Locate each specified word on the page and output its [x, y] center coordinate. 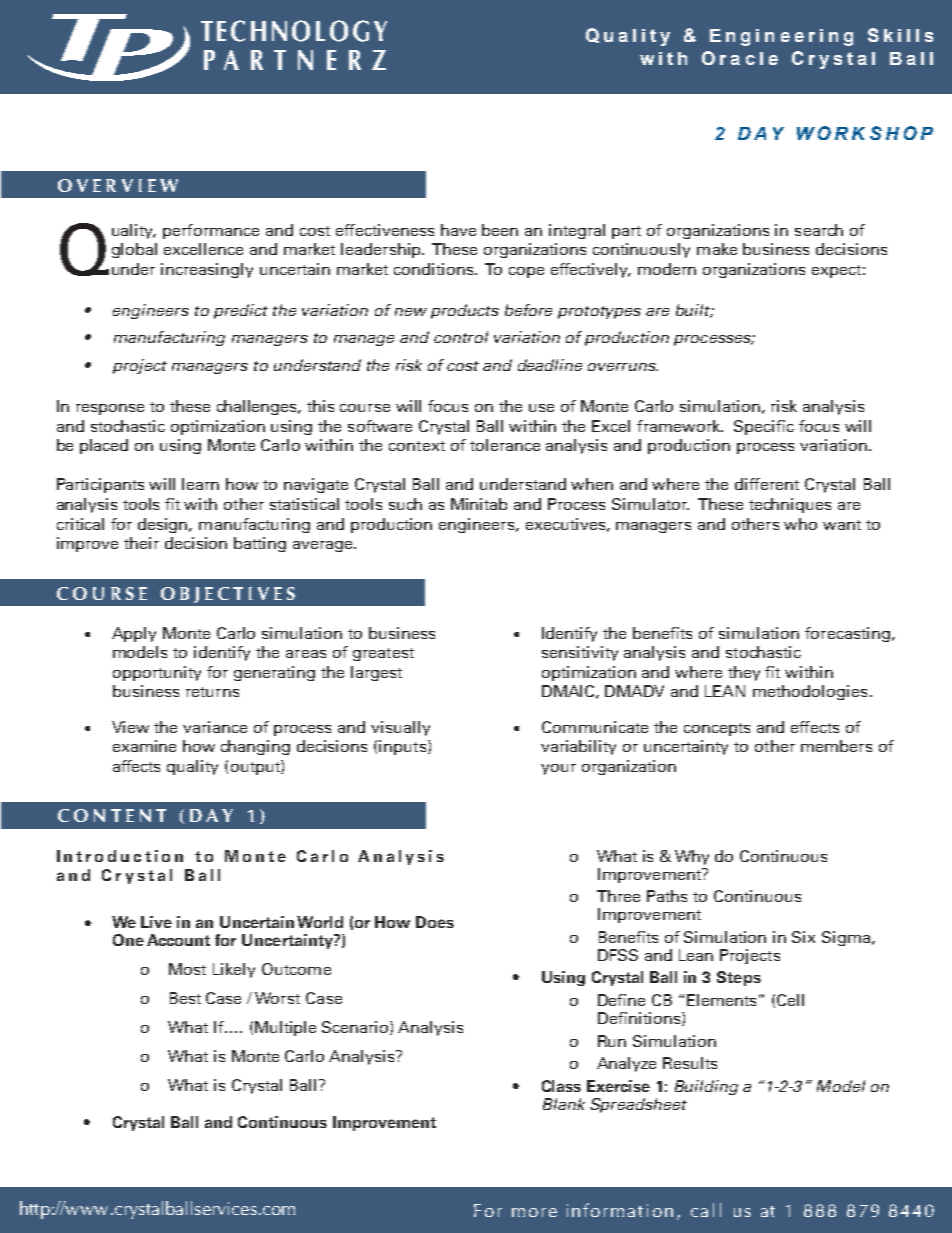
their [141, 543]
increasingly [207, 270]
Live [156, 922]
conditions [435, 269]
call [706, 1210]
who [800, 524]
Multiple [285, 1028]
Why [692, 857]
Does [435, 922]
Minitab [479, 504]
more [534, 1212]
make [717, 249]
